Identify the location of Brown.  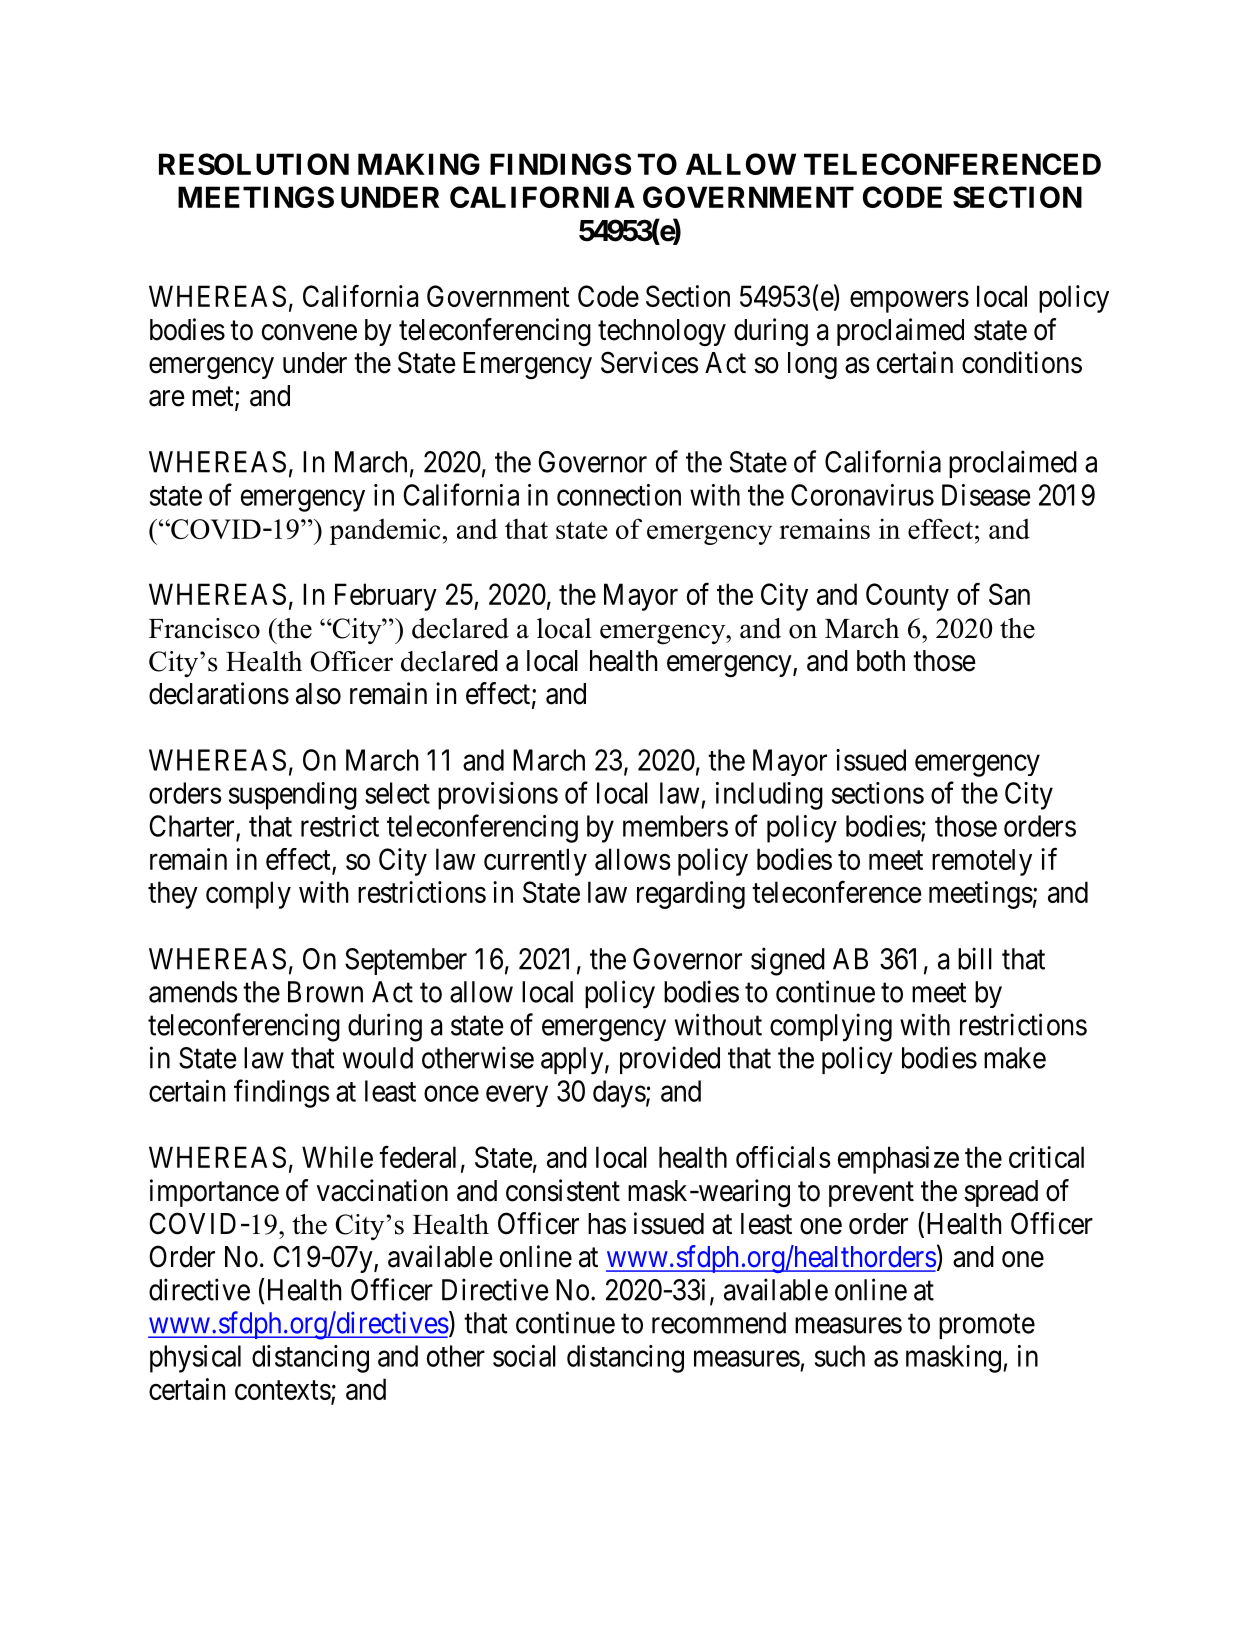
(325, 992).
